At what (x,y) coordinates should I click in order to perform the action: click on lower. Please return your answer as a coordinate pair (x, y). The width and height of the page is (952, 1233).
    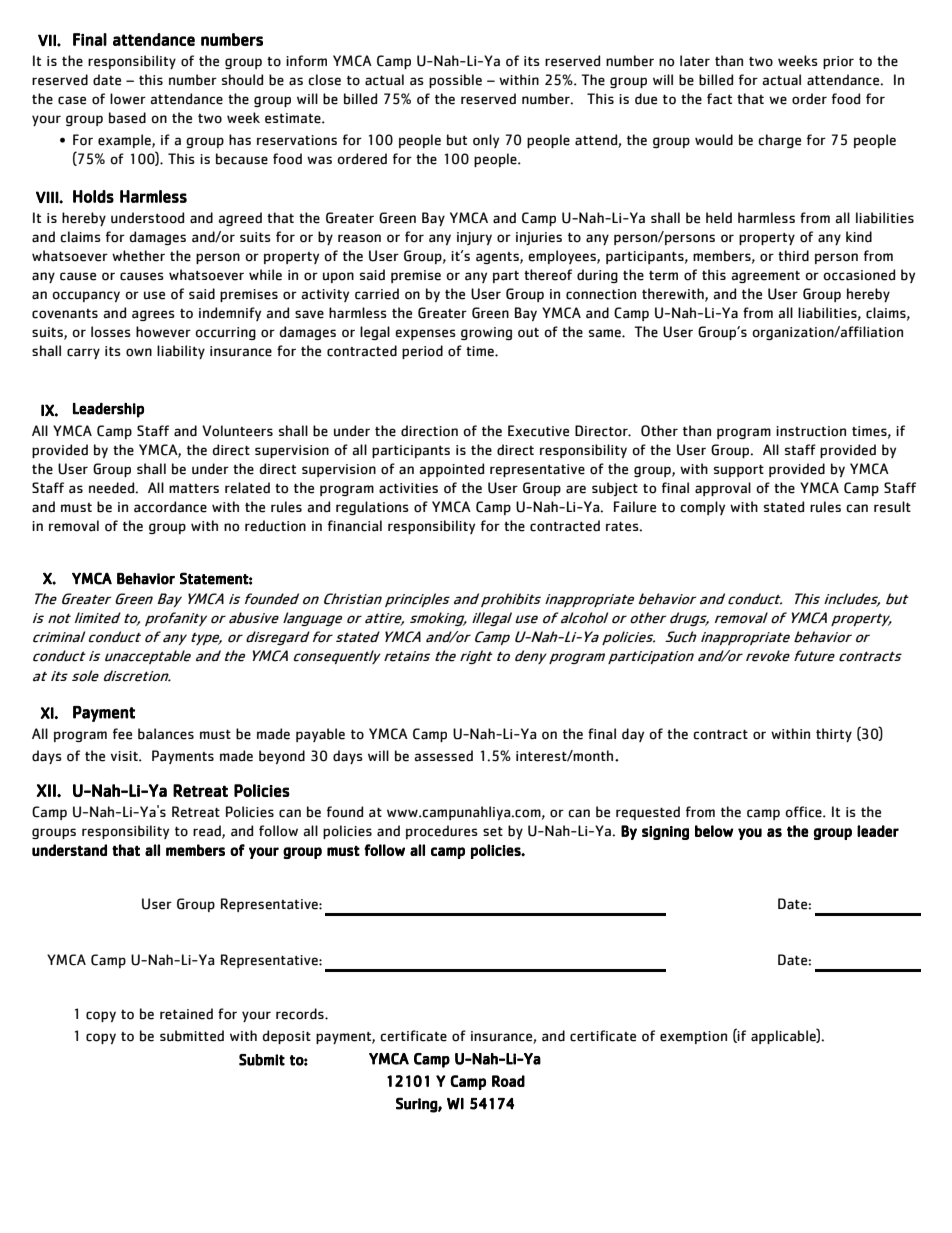
    Looking at the image, I should click on (128, 99).
